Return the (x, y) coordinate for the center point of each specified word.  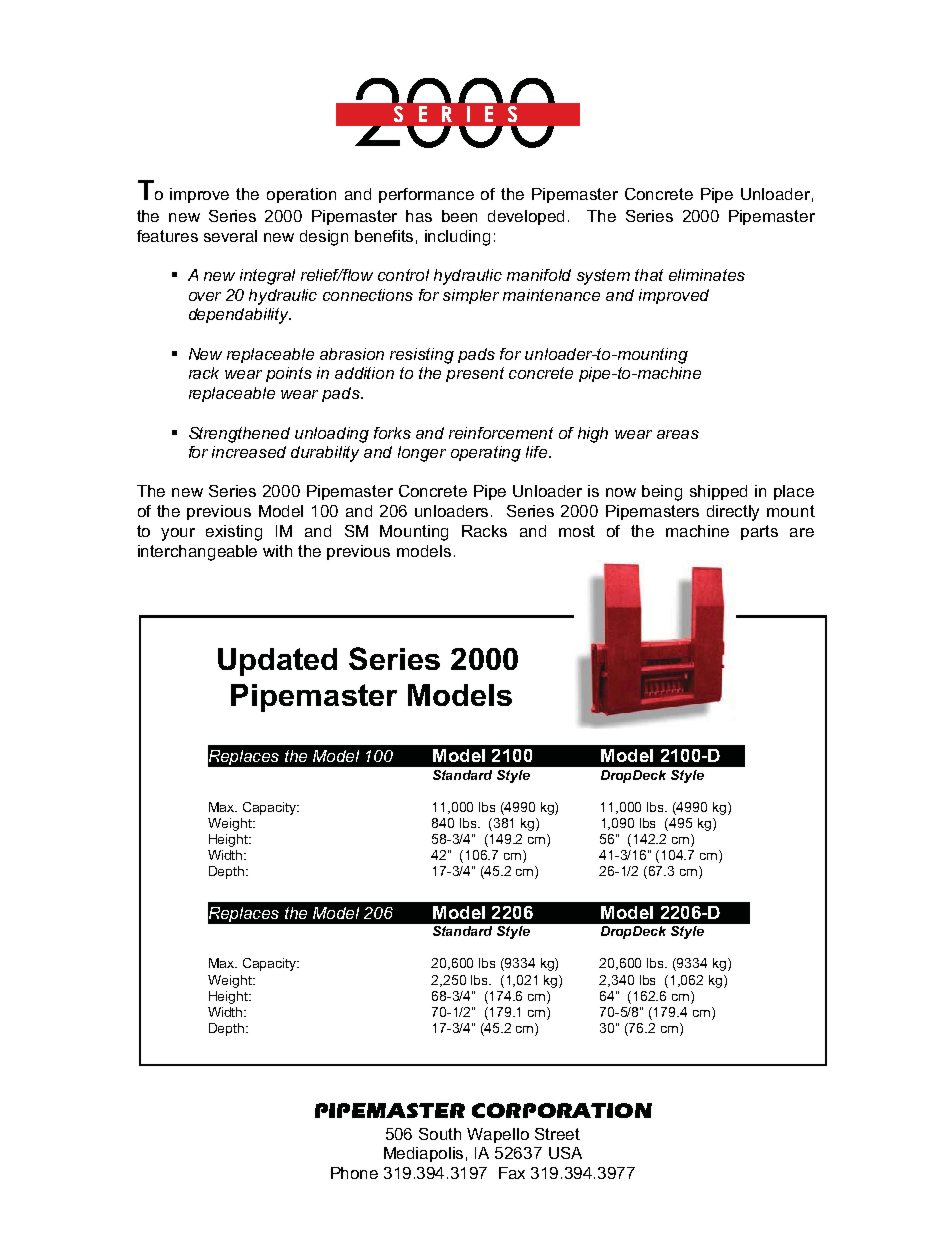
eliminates (707, 275)
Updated (277, 662)
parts (759, 532)
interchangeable (197, 553)
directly (733, 513)
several (230, 236)
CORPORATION (562, 1110)
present (475, 374)
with (277, 551)
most (577, 531)
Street (557, 1134)
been (459, 216)
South (440, 1134)
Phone (354, 1173)
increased (249, 452)
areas (678, 434)
